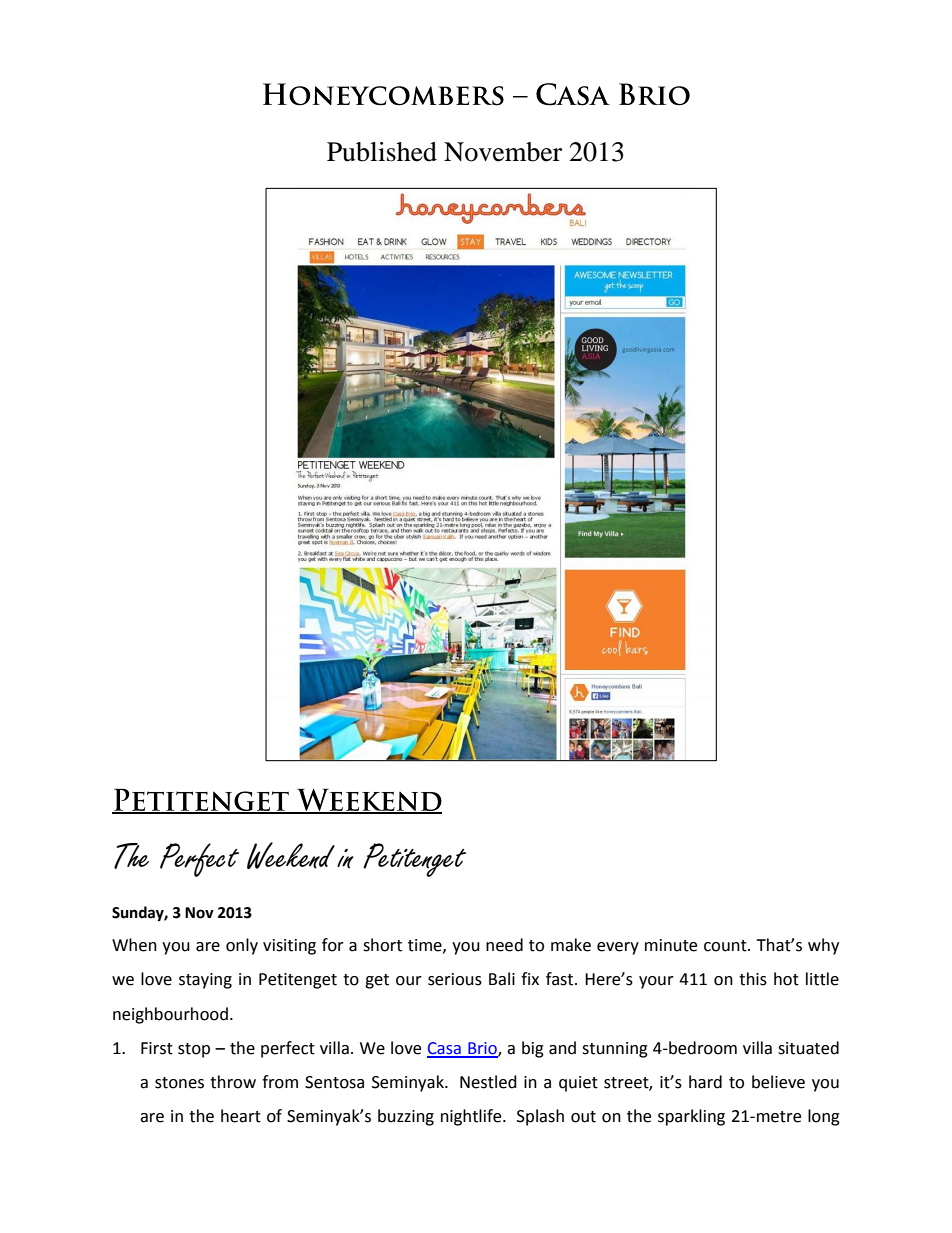 The image size is (952, 1233). What do you see at coordinates (488, 1082) in the screenshot?
I see `Nestled` at bounding box center [488, 1082].
